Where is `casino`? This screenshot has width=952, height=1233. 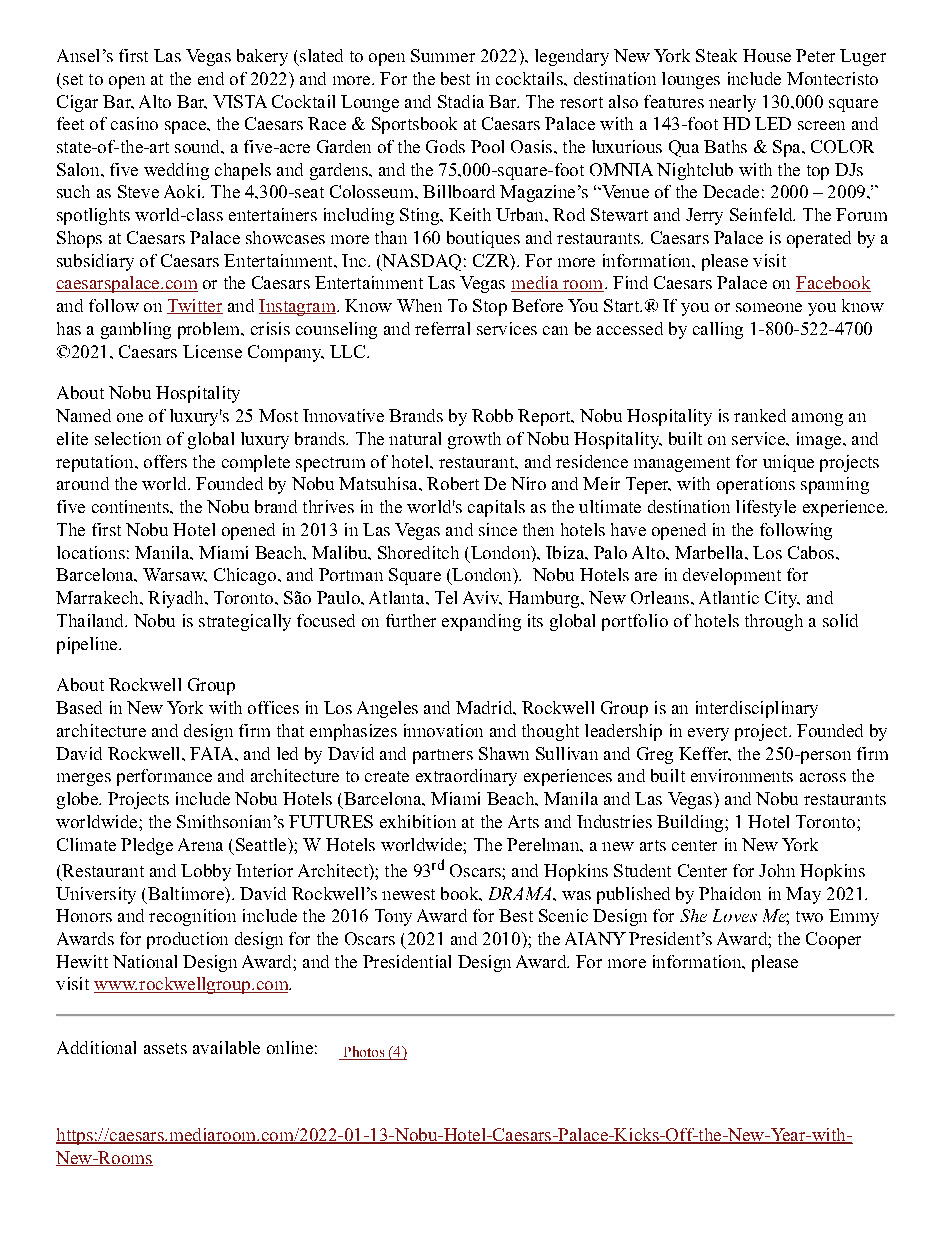 casino is located at coordinates (134, 123).
